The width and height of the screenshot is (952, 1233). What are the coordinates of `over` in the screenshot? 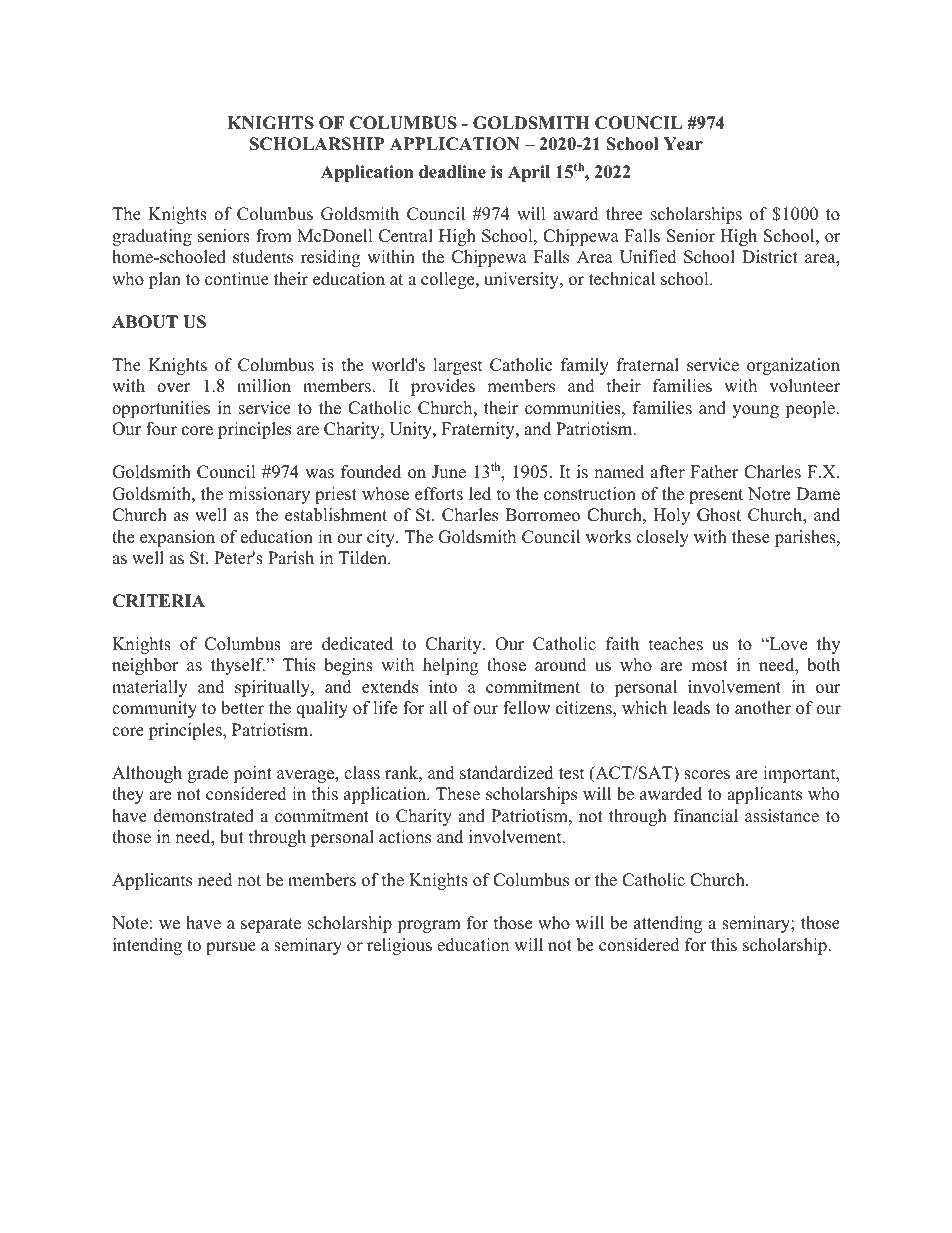 It's located at (173, 388).
